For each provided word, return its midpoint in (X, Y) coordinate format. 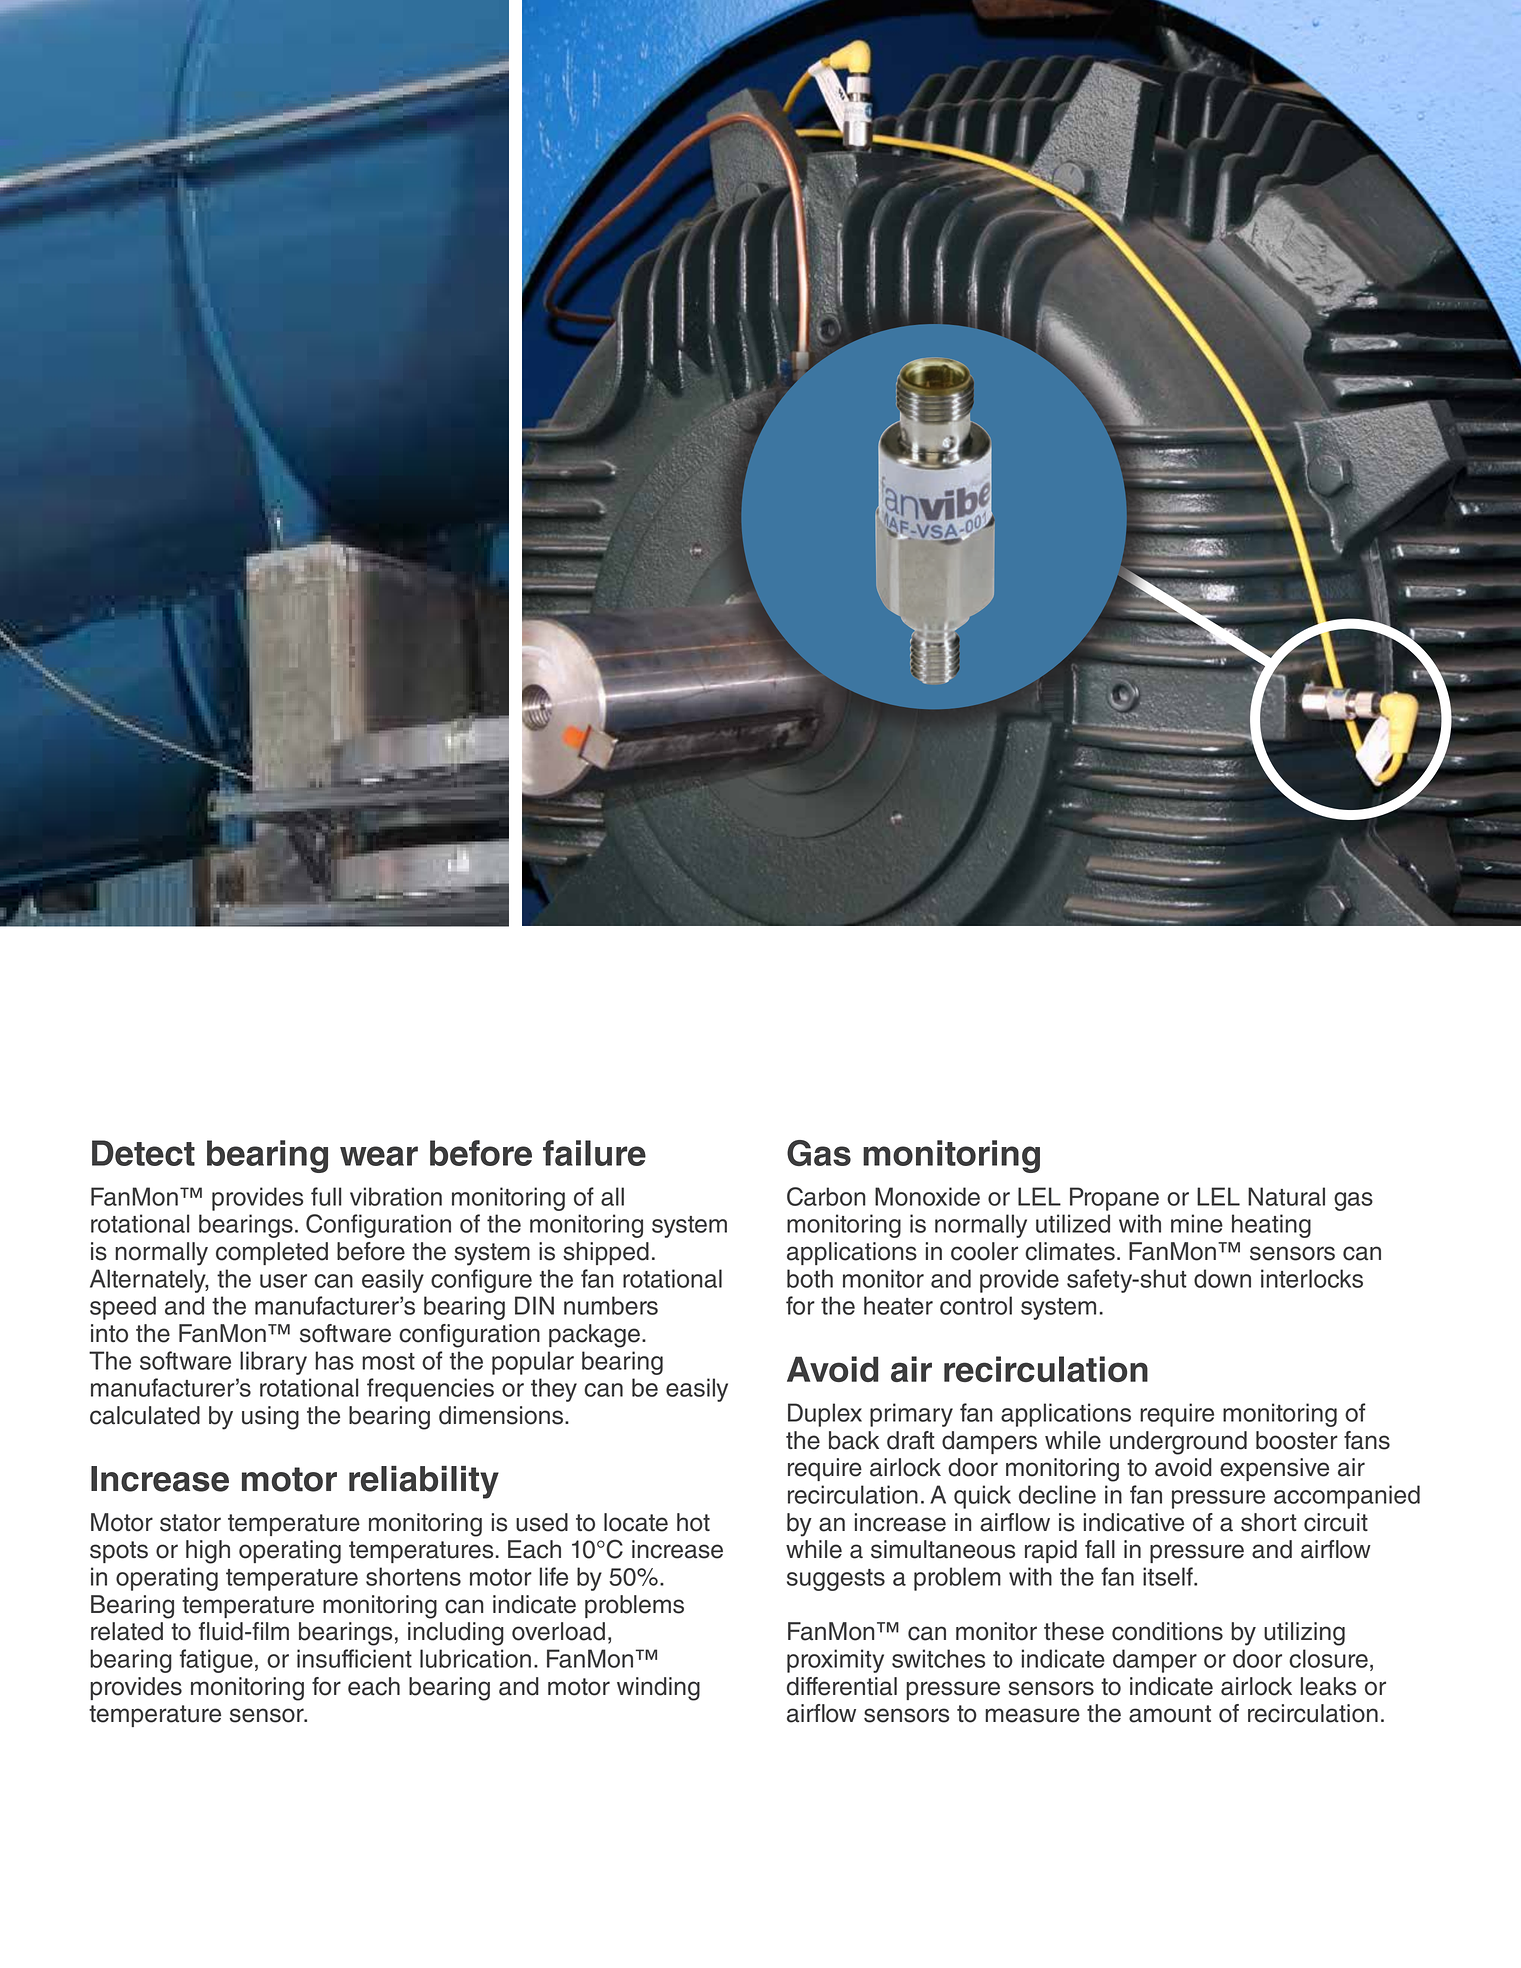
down (1222, 1278)
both (810, 1278)
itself (1169, 1576)
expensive (1274, 1469)
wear (379, 1156)
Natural (1286, 1196)
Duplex (825, 1415)
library (273, 1363)
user (283, 1281)
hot (693, 1522)
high (208, 1552)
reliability (424, 1482)
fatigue (216, 1661)
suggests (836, 1580)
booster (1297, 1440)
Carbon (826, 1196)
